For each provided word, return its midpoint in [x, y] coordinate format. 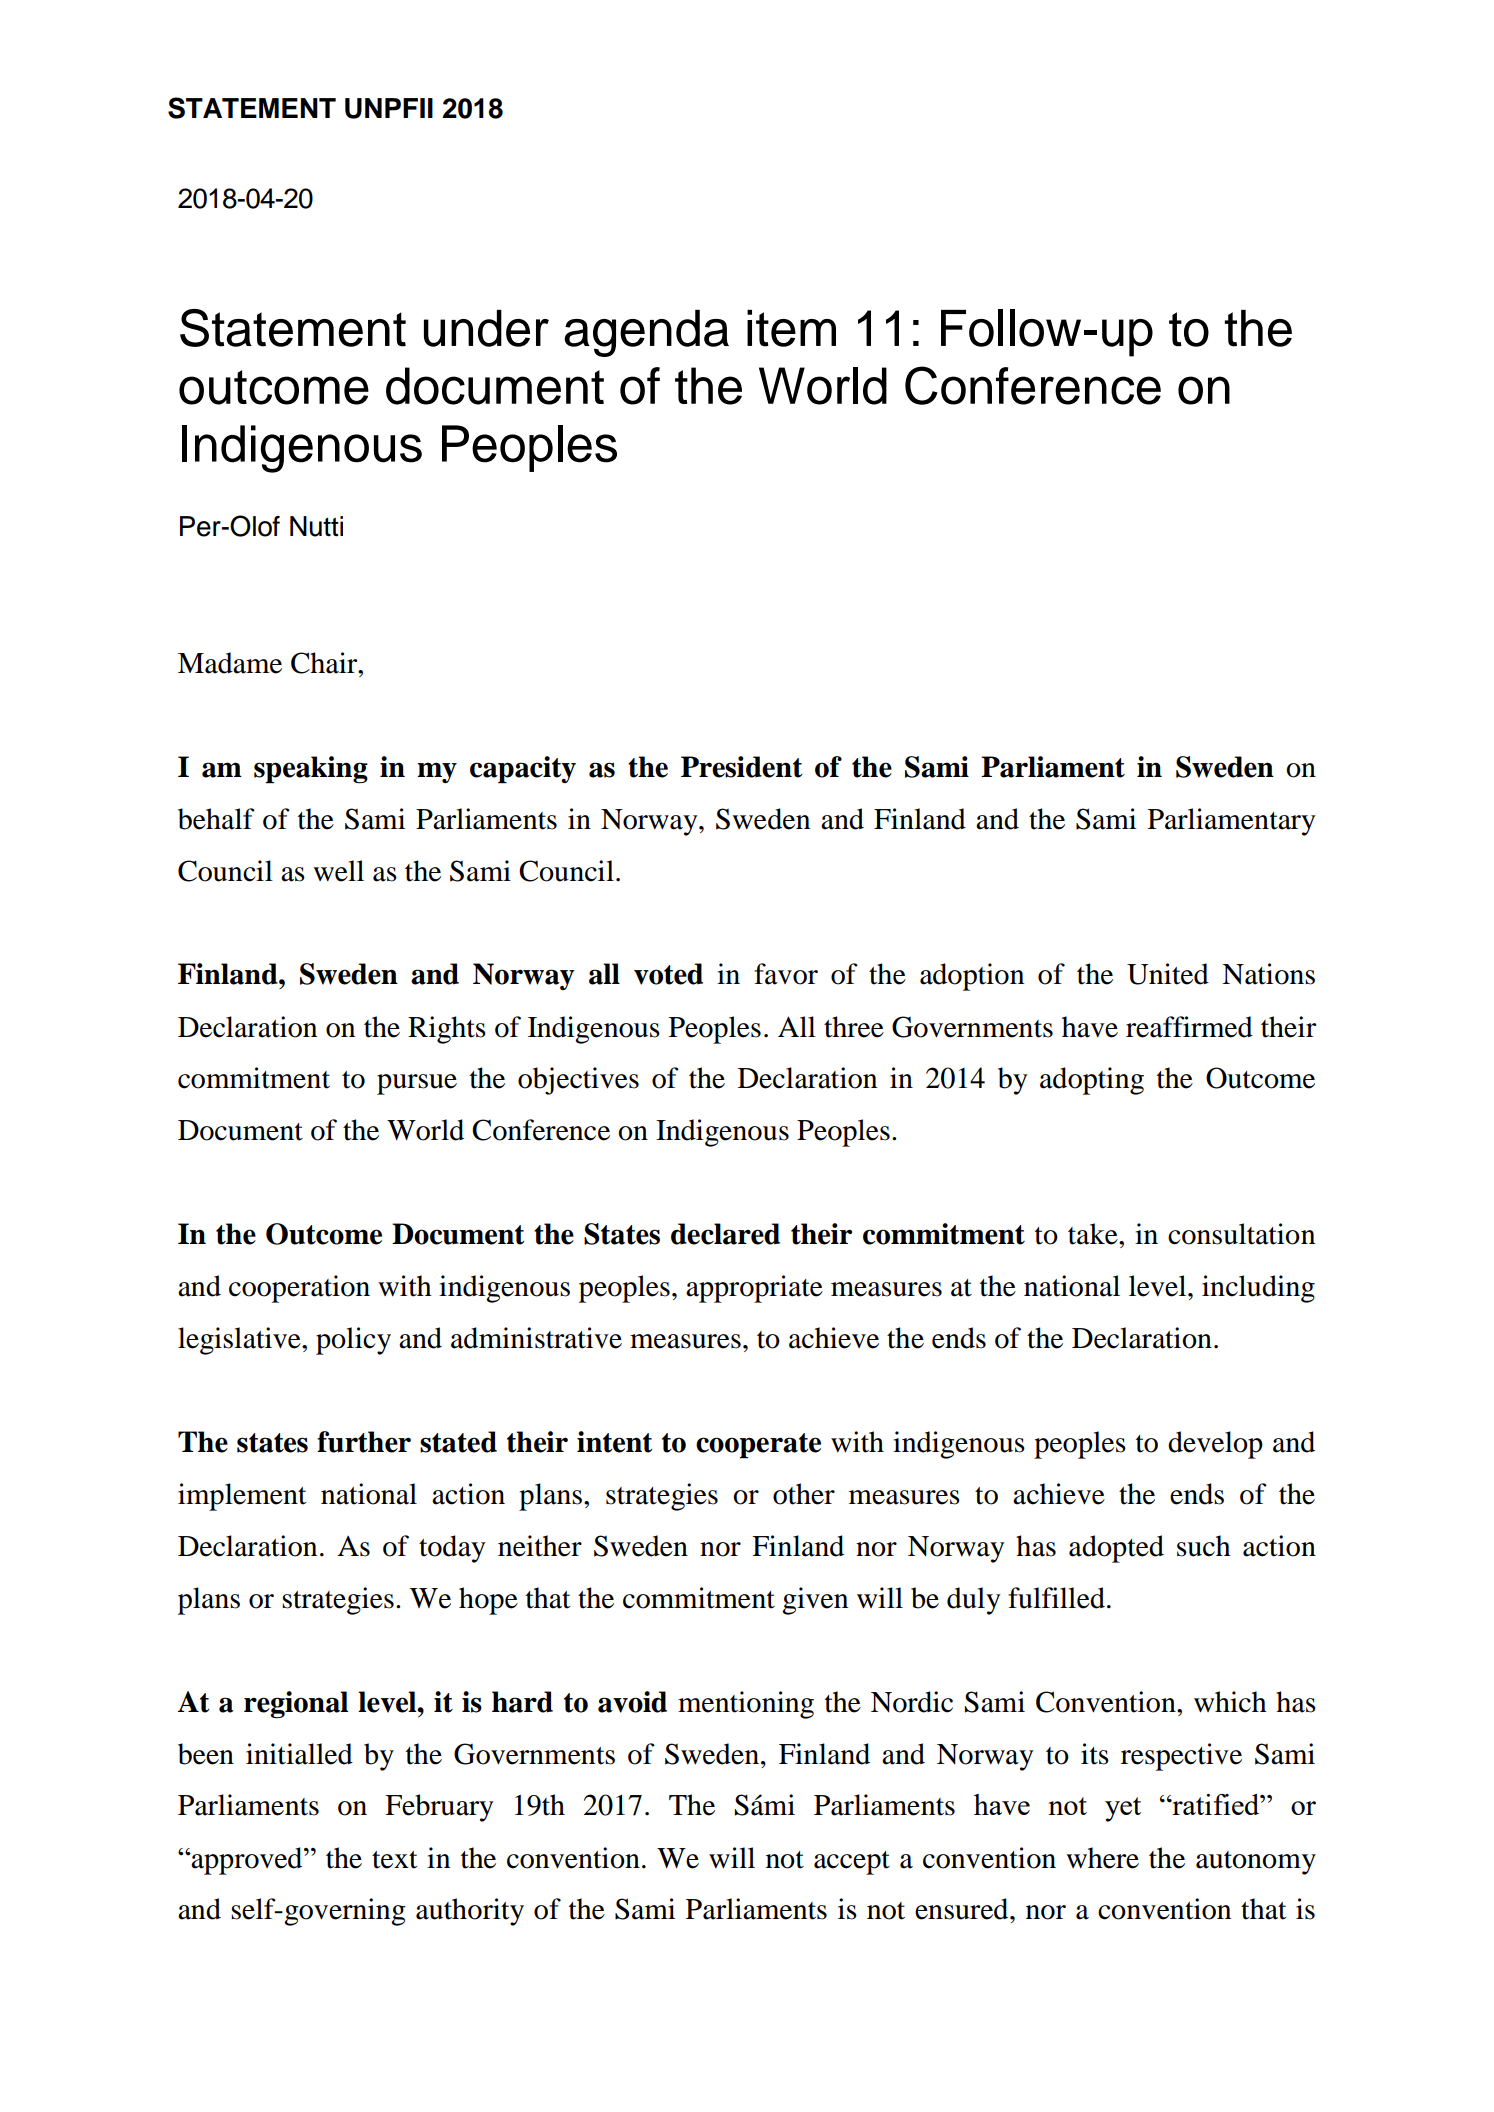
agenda [646, 333]
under [486, 328]
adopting [1092, 1081]
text [395, 1860]
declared [725, 1234]
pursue [417, 1084]
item [791, 328]
